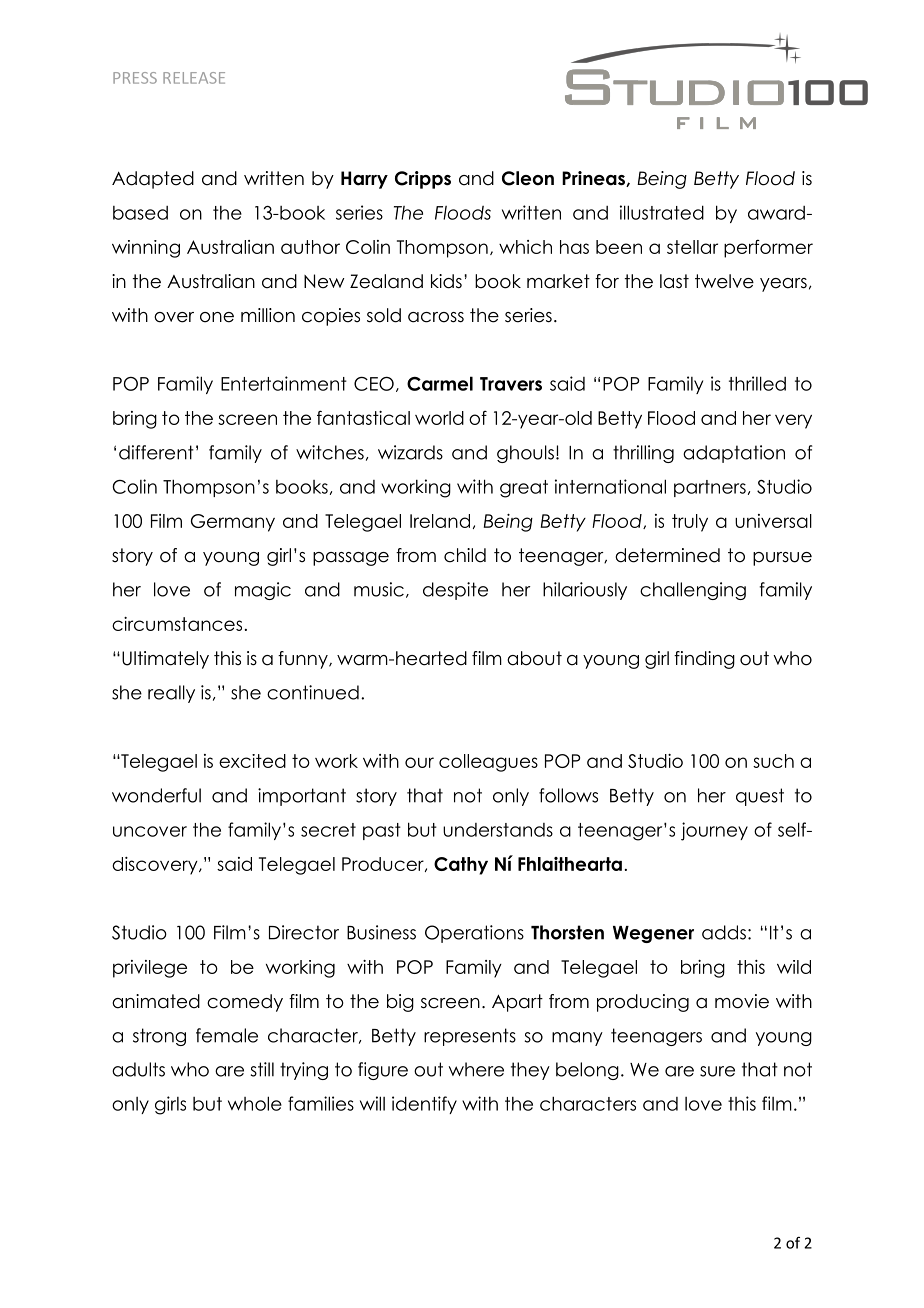 The height and width of the screenshot is (1308, 924). Describe the element at coordinates (455, 591) in the screenshot. I see `despite` at that location.
